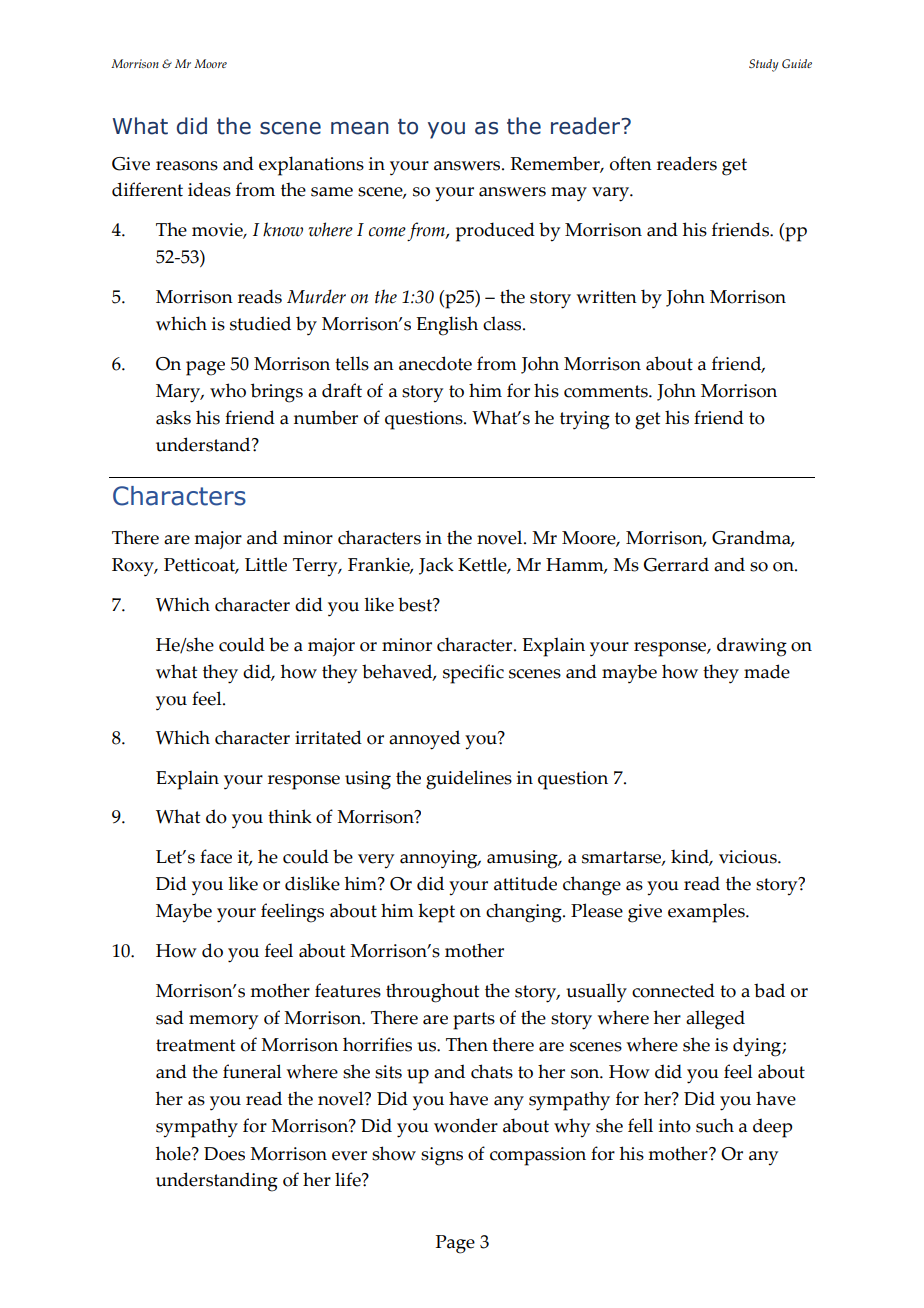 The image size is (924, 1308). Describe the element at coordinates (764, 65) in the document. I see `Study` at that location.
